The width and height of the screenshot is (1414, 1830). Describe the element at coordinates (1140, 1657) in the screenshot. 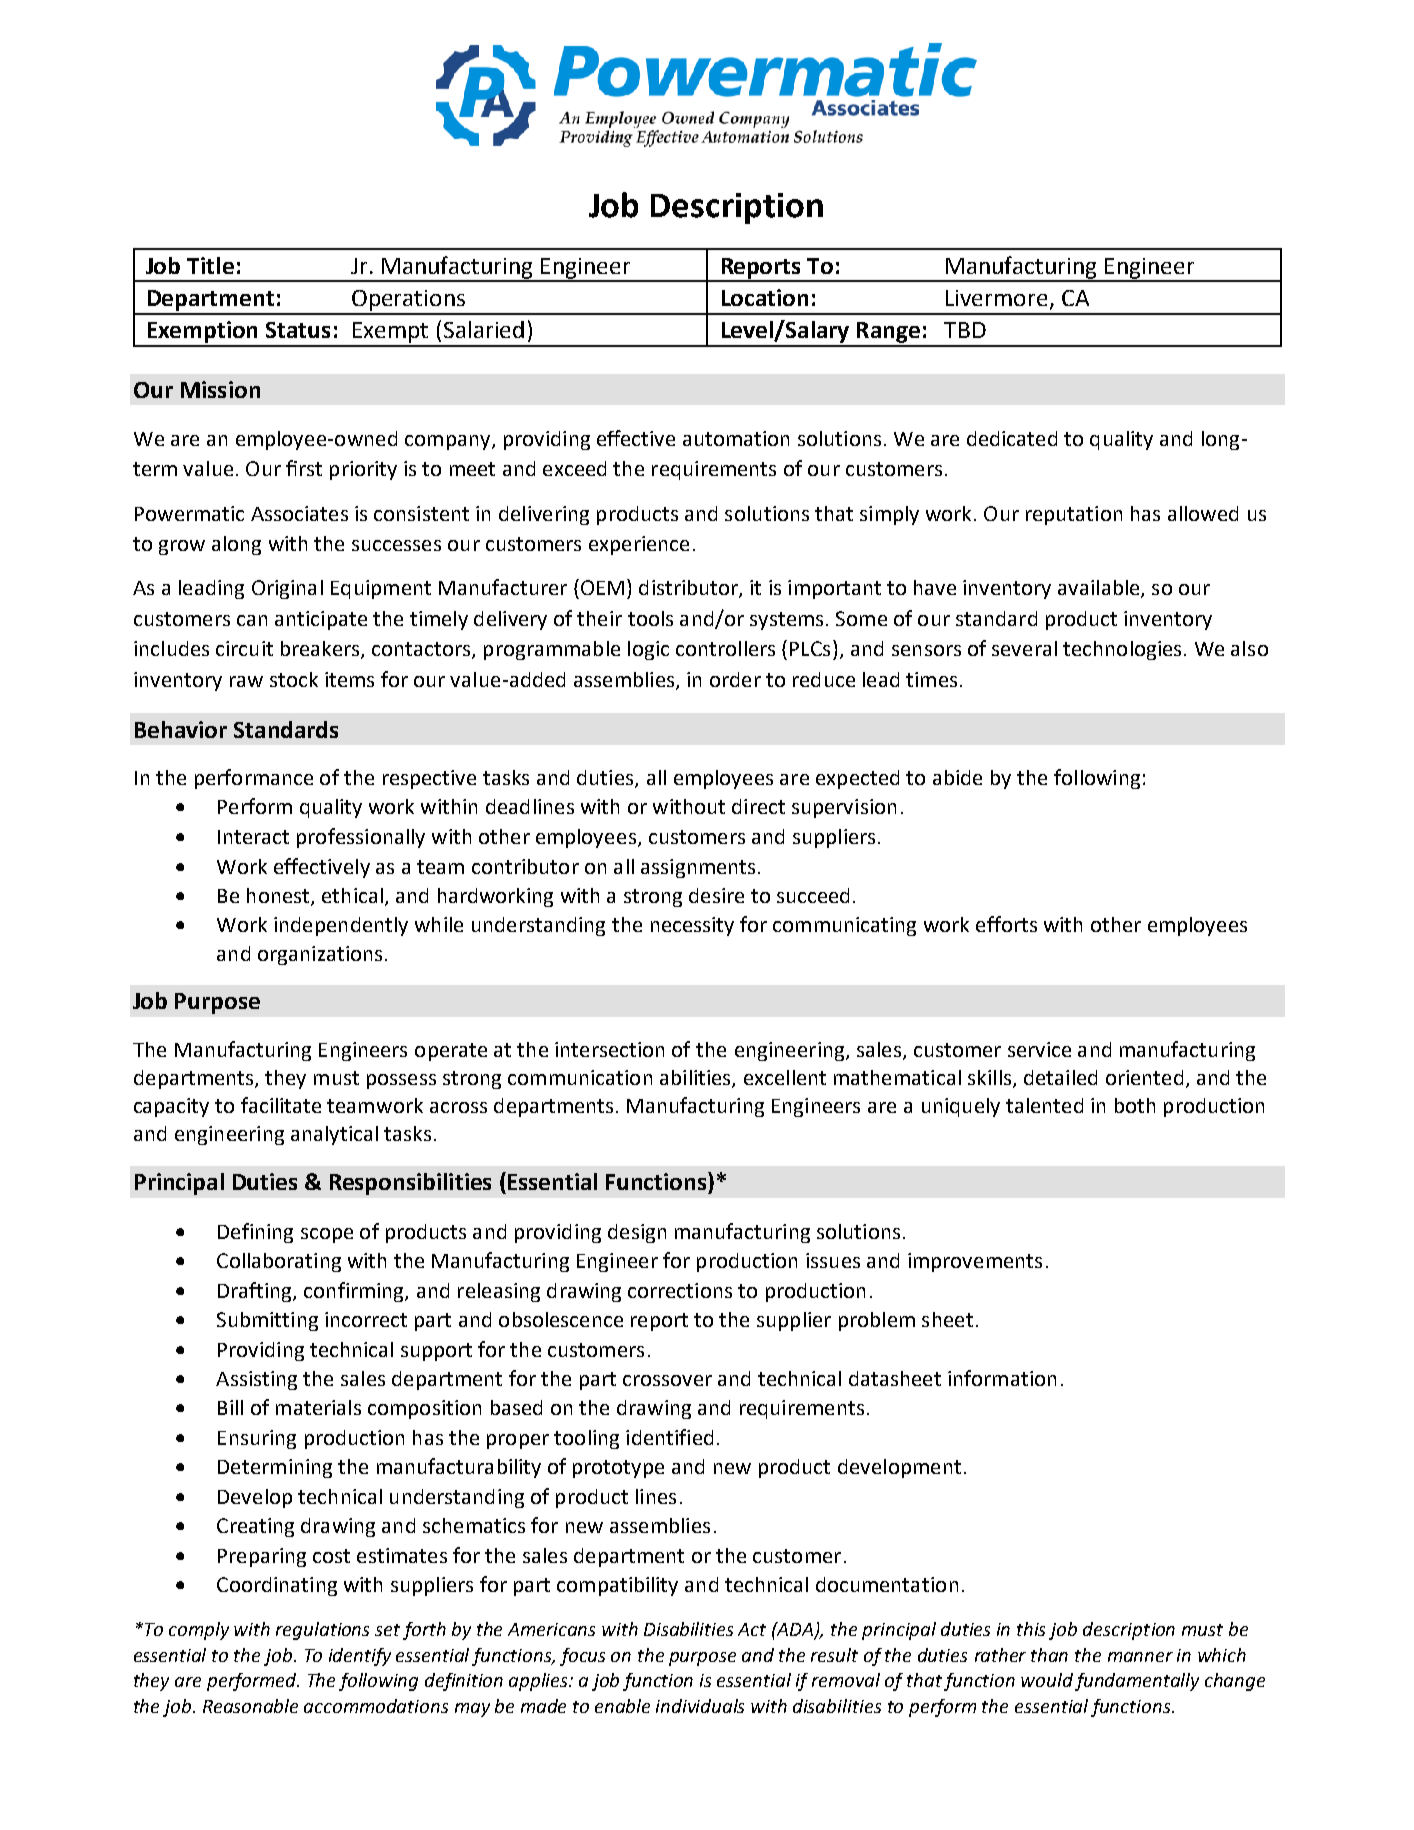

I see `manner` at that location.
